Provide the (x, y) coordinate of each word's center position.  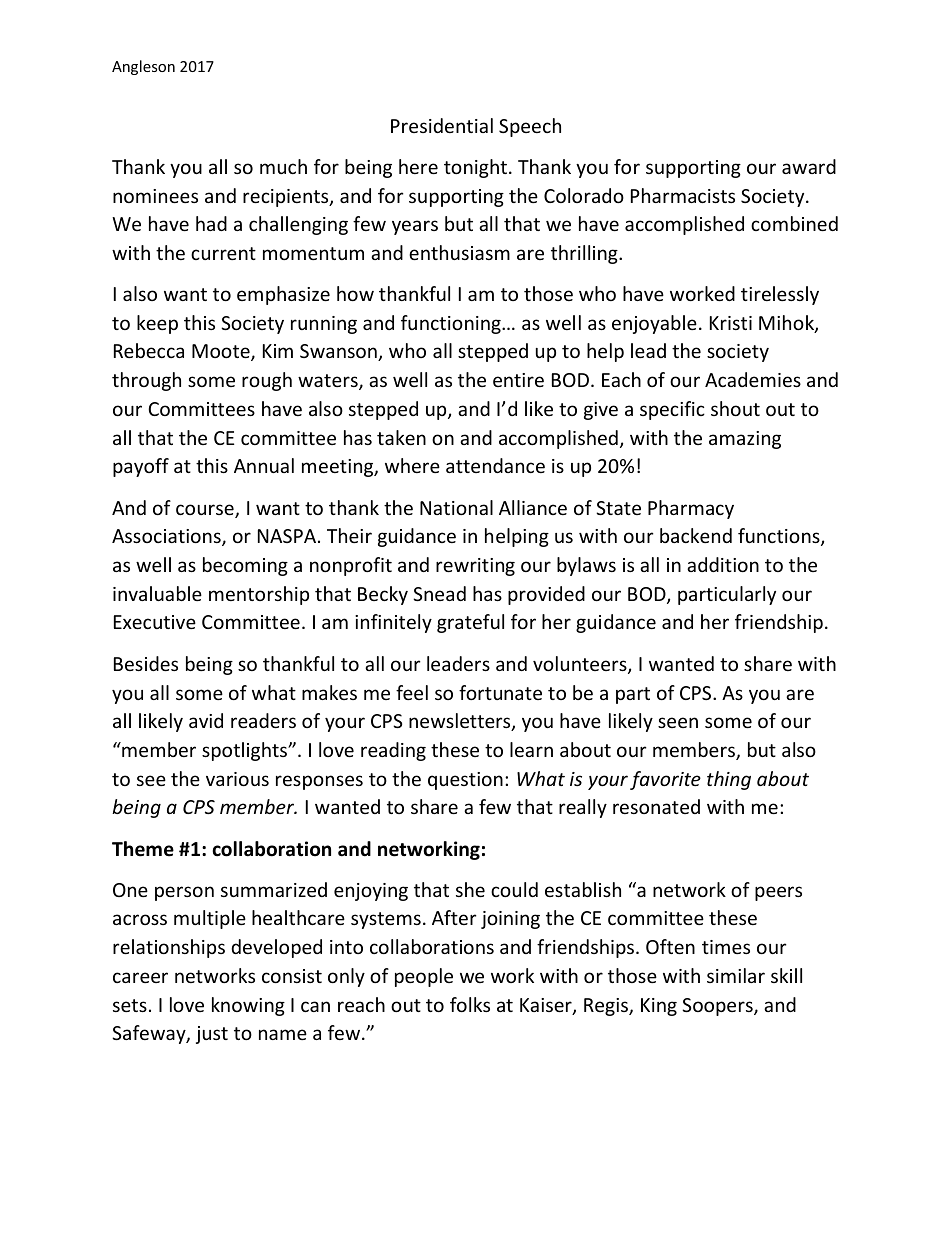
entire (518, 380)
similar (736, 975)
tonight (475, 168)
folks (470, 1004)
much (283, 166)
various (237, 779)
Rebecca (149, 350)
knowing (248, 1006)
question (465, 781)
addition (723, 564)
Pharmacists (683, 195)
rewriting (475, 567)
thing (729, 780)
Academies (753, 379)
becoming (245, 566)
